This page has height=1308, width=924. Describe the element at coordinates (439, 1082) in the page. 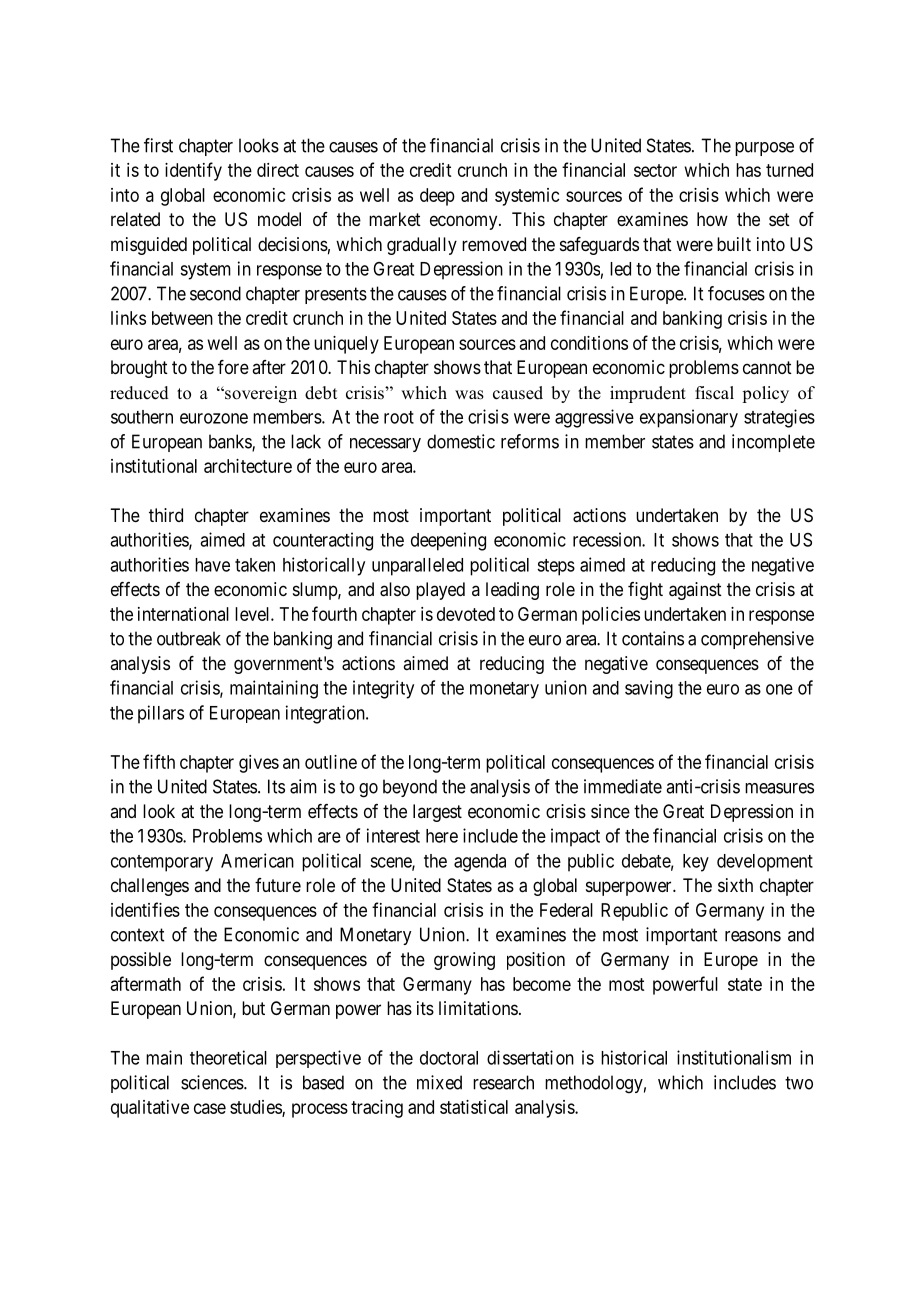

I see `mixed` at that location.
